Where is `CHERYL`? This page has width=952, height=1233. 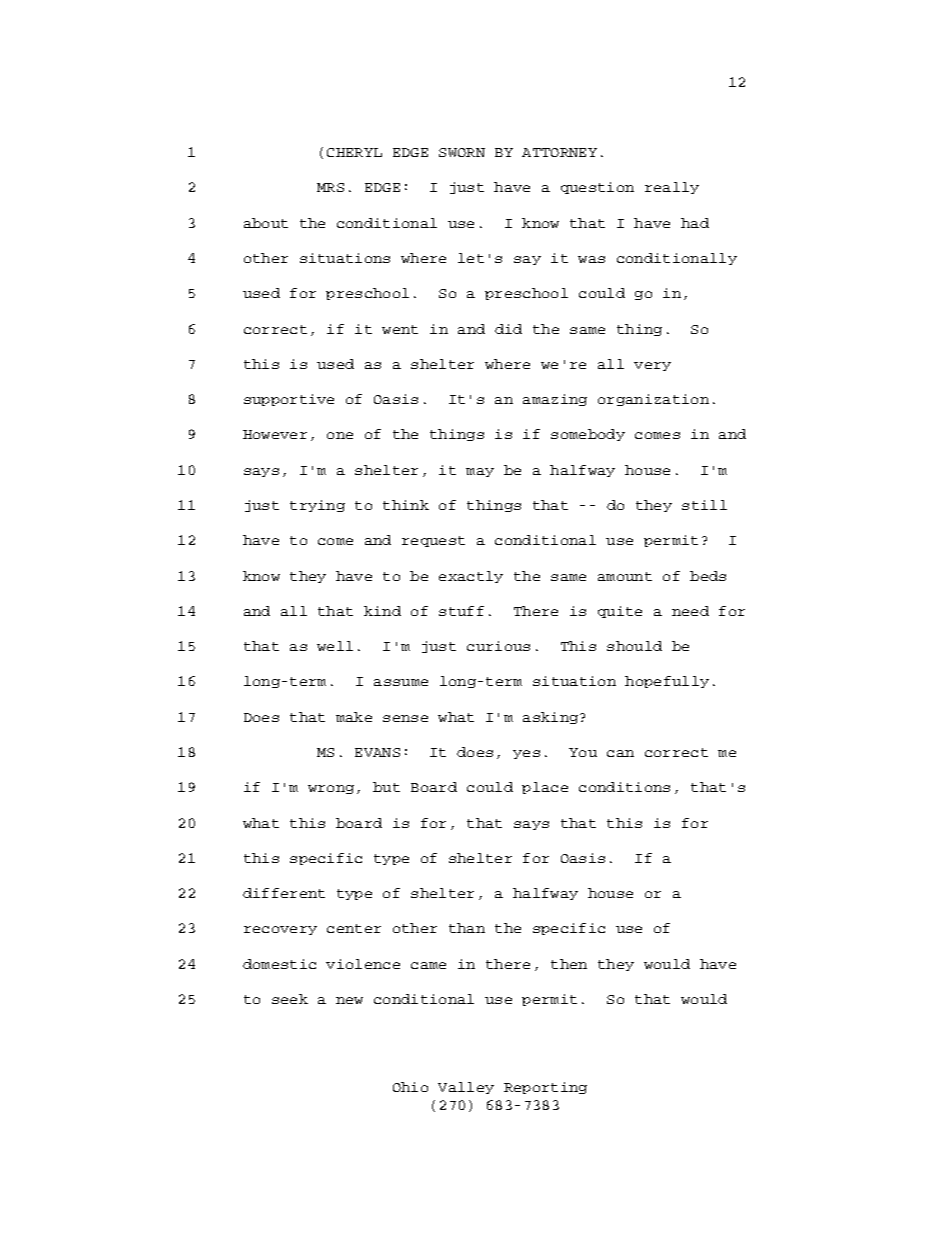
CHERYL is located at coordinates (354, 152).
